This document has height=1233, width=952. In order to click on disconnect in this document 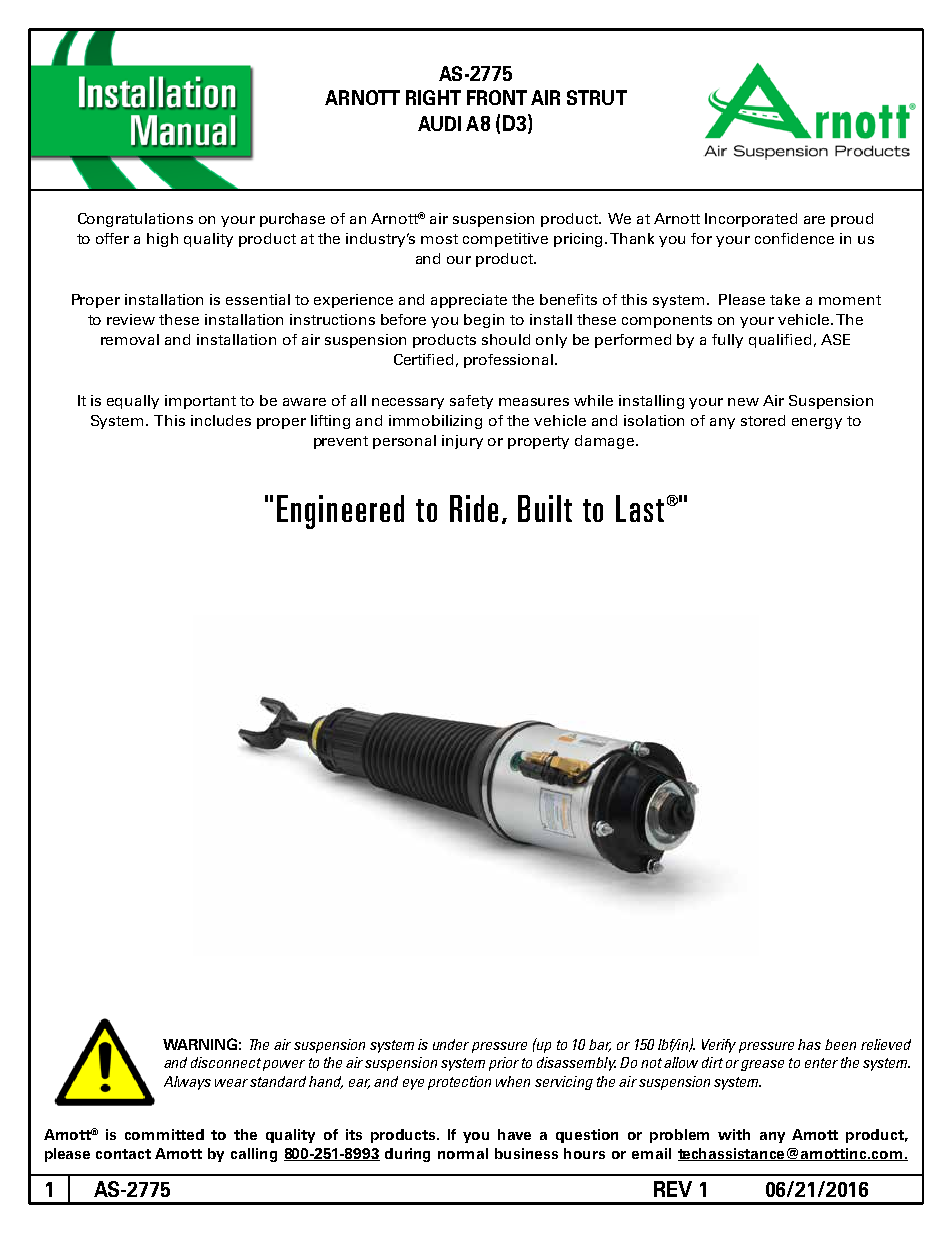, I will do `click(226, 1062)`.
